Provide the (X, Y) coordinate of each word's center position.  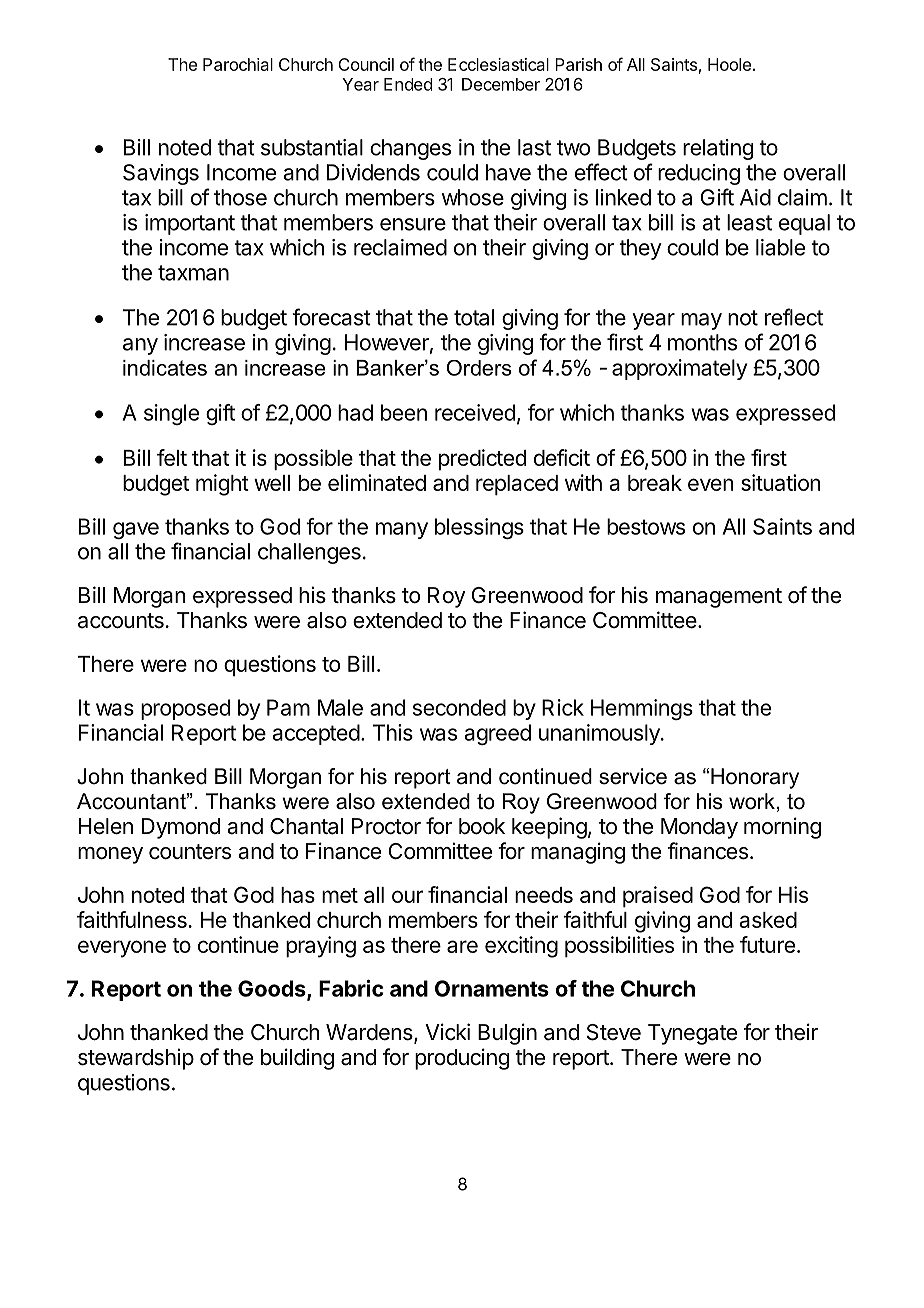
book (482, 826)
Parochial (238, 64)
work (752, 801)
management (719, 598)
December (501, 84)
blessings (479, 528)
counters (190, 852)
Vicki (447, 1031)
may (701, 321)
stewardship (136, 1059)
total (474, 317)
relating (718, 149)
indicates (165, 368)
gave (136, 530)
